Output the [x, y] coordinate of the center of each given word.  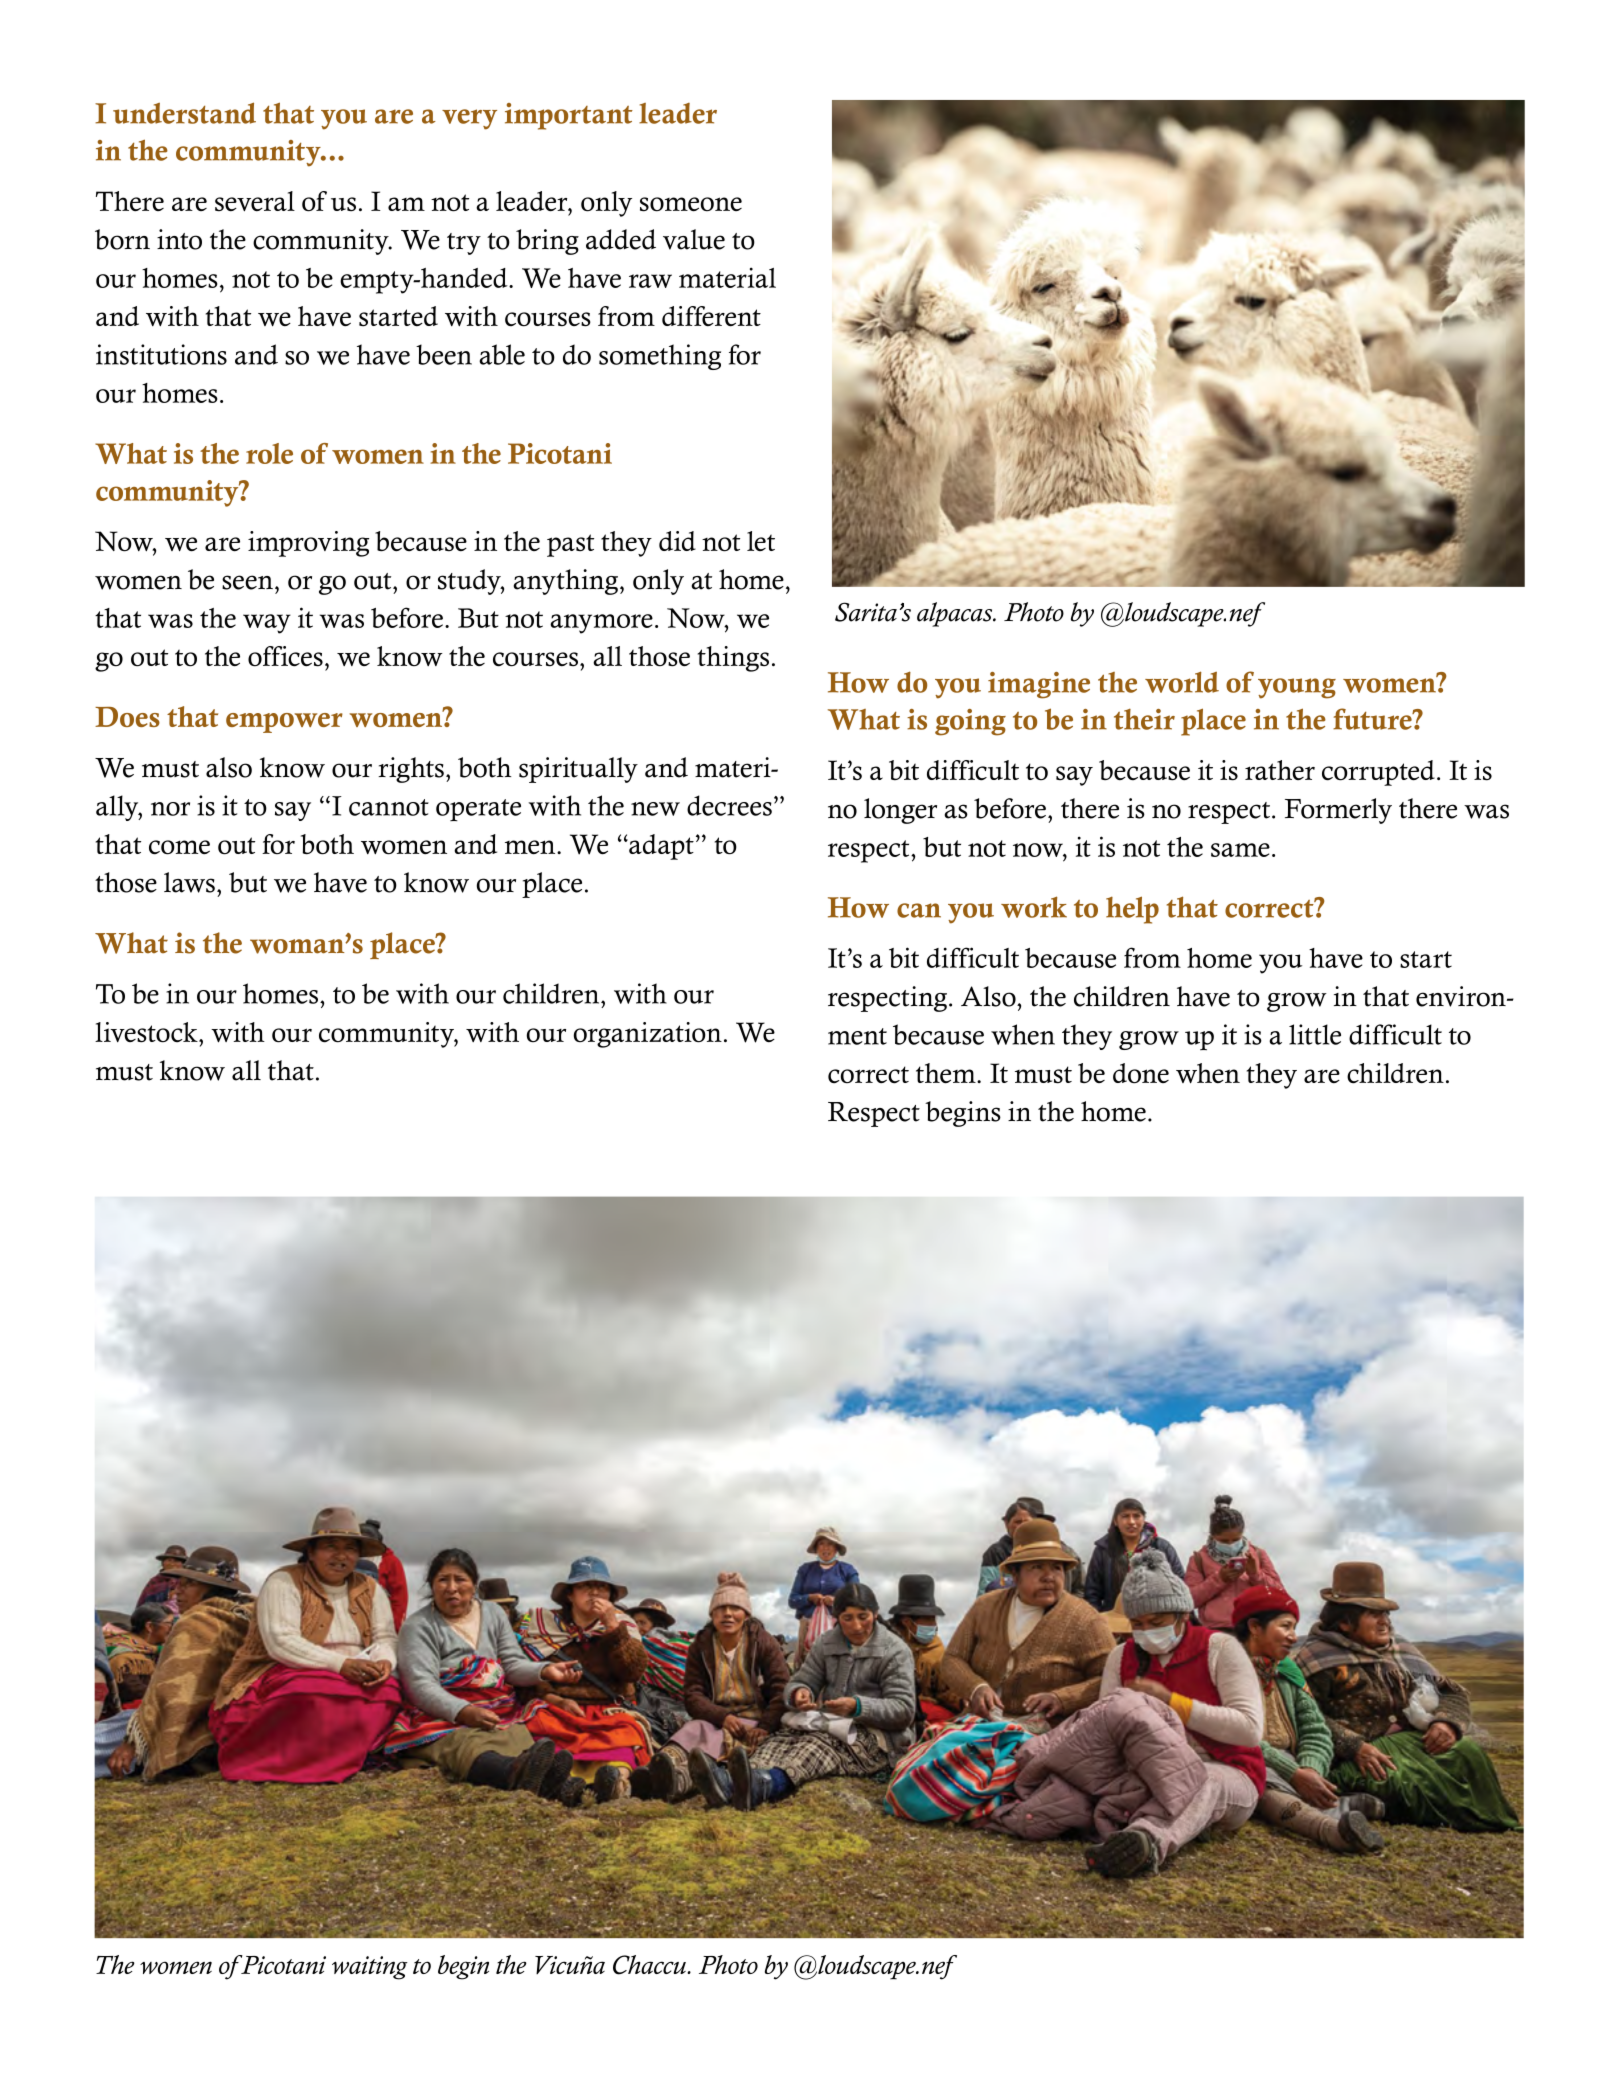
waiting [370, 1968]
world [1182, 682]
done [1141, 1073]
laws [189, 882]
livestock [147, 1032]
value [694, 239]
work [1034, 907]
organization [648, 1035]
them [947, 1073]
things [733, 659]
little [1315, 1034]
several [255, 201]
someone [691, 204]
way [267, 624]
